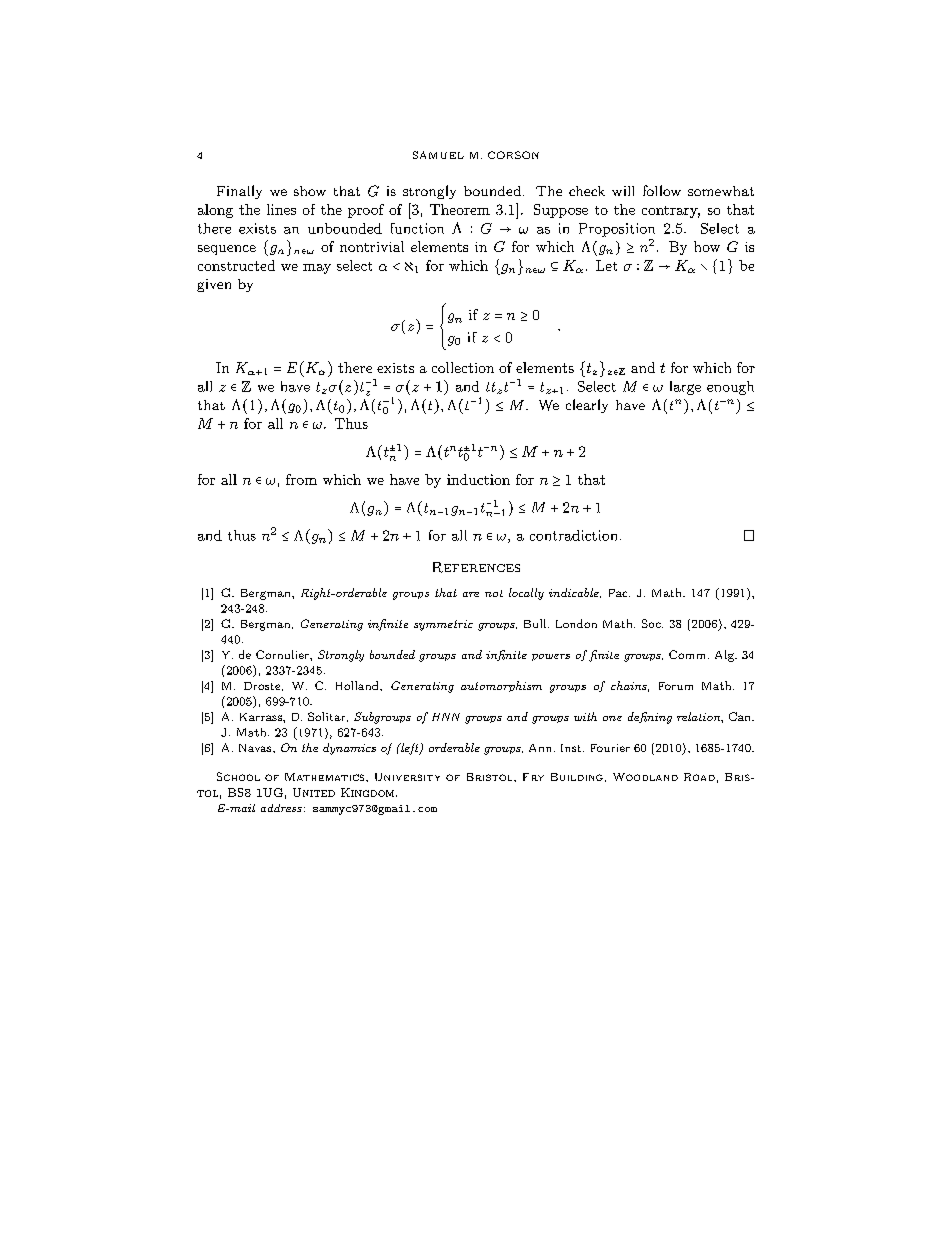 The width and height of the page is (952, 1233). Describe the element at coordinates (471, 594) in the page. I see `are` at that location.
